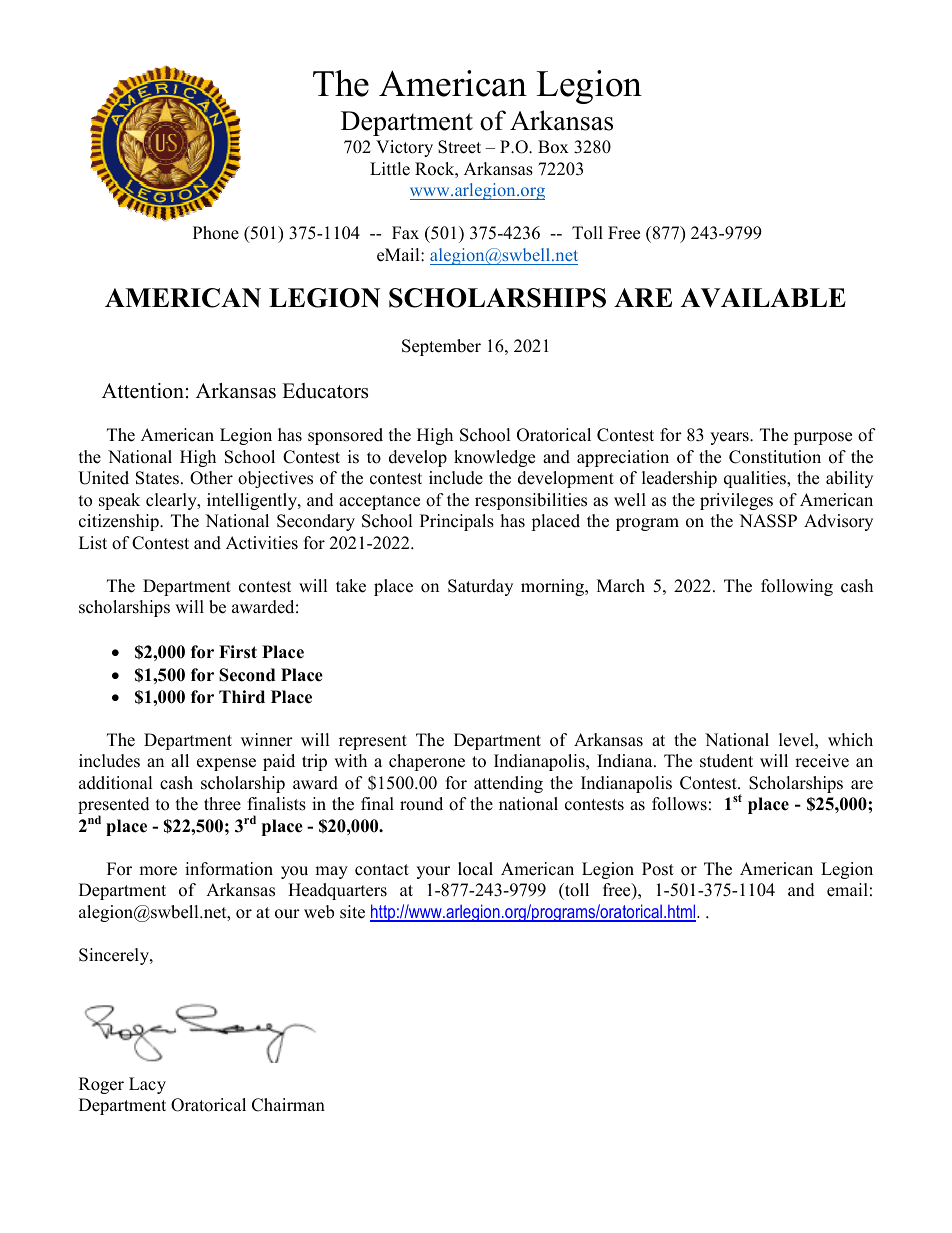  What do you see at coordinates (158, 871) in the image?
I see `more` at bounding box center [158, 871].
